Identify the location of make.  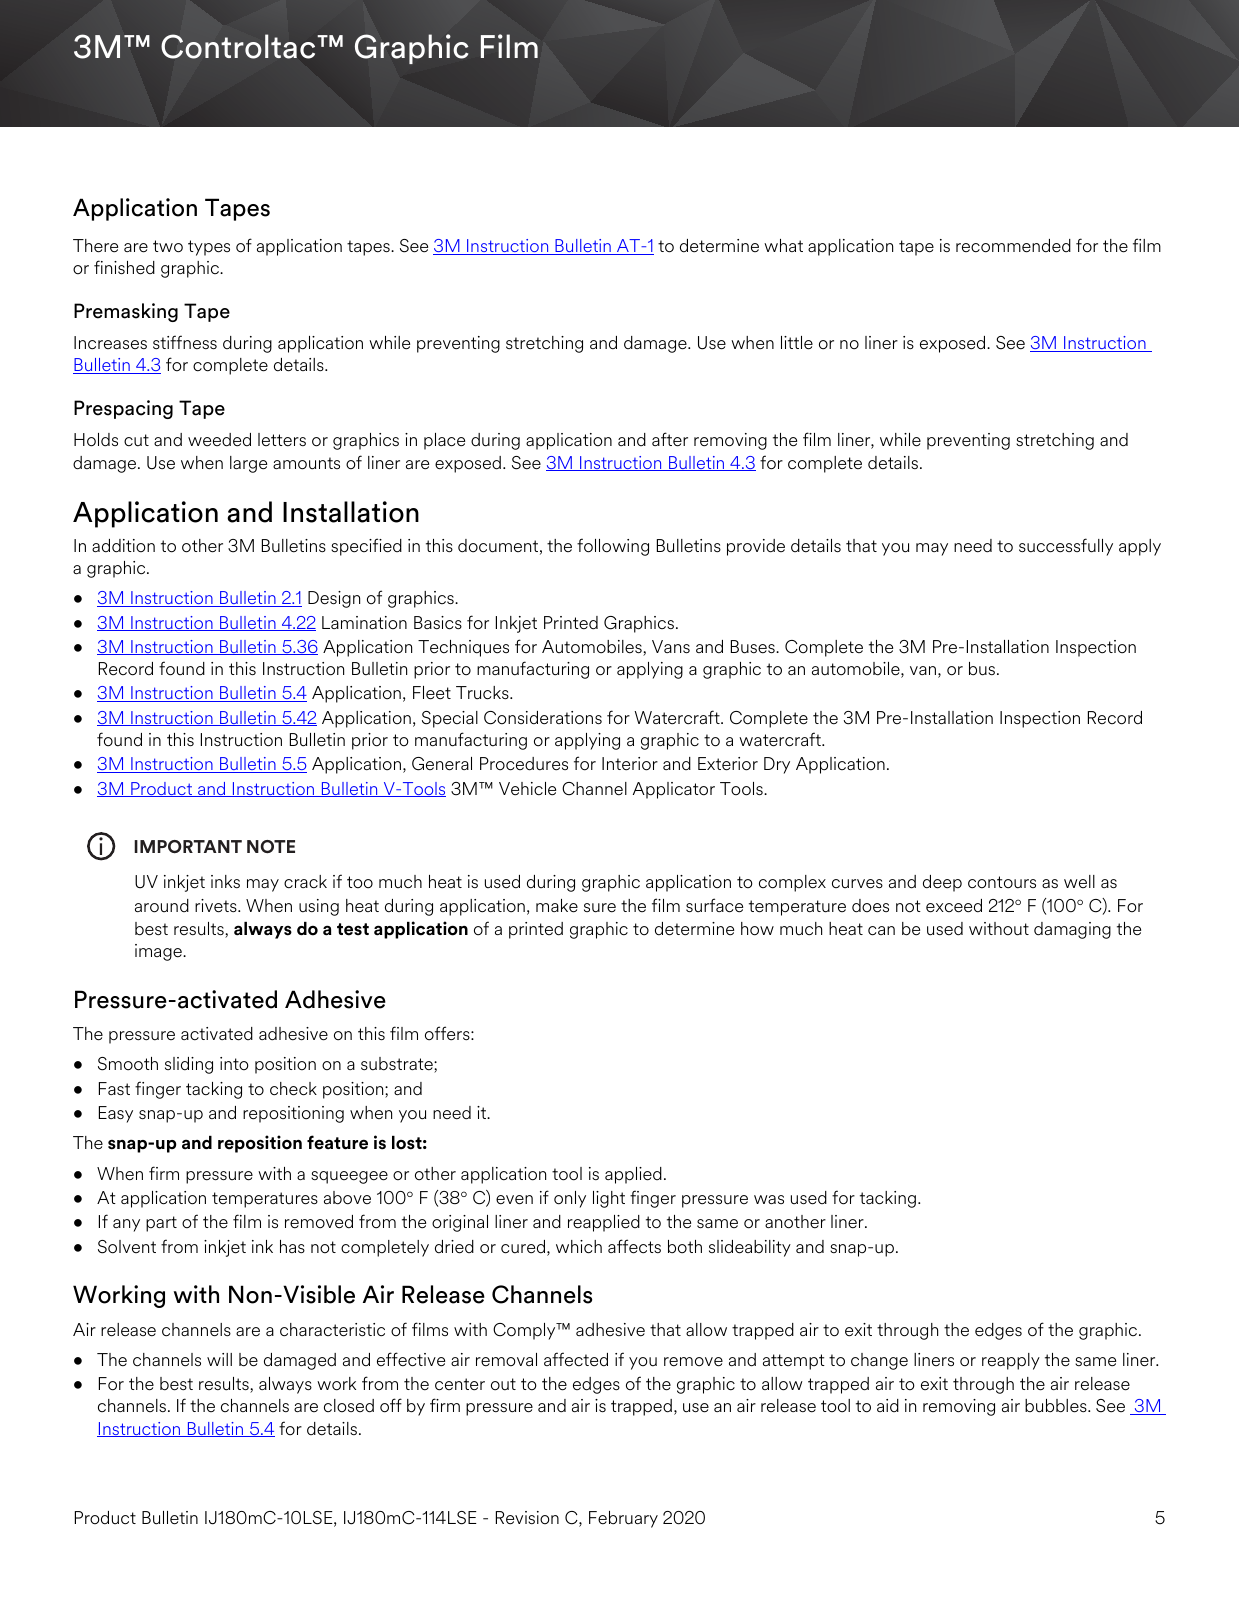
(557, 906).
